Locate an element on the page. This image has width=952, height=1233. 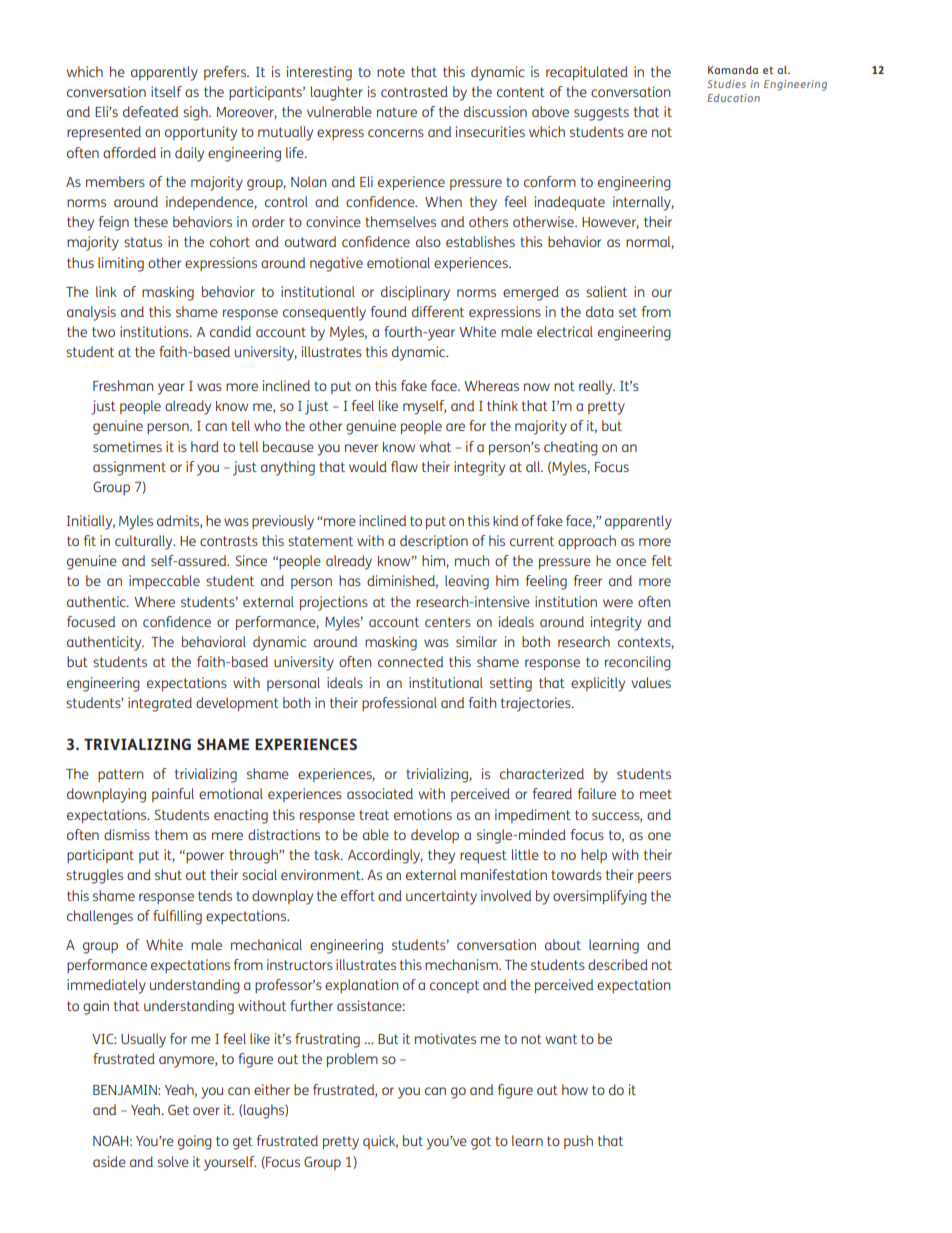
really is located at coordinates (597, 387).
